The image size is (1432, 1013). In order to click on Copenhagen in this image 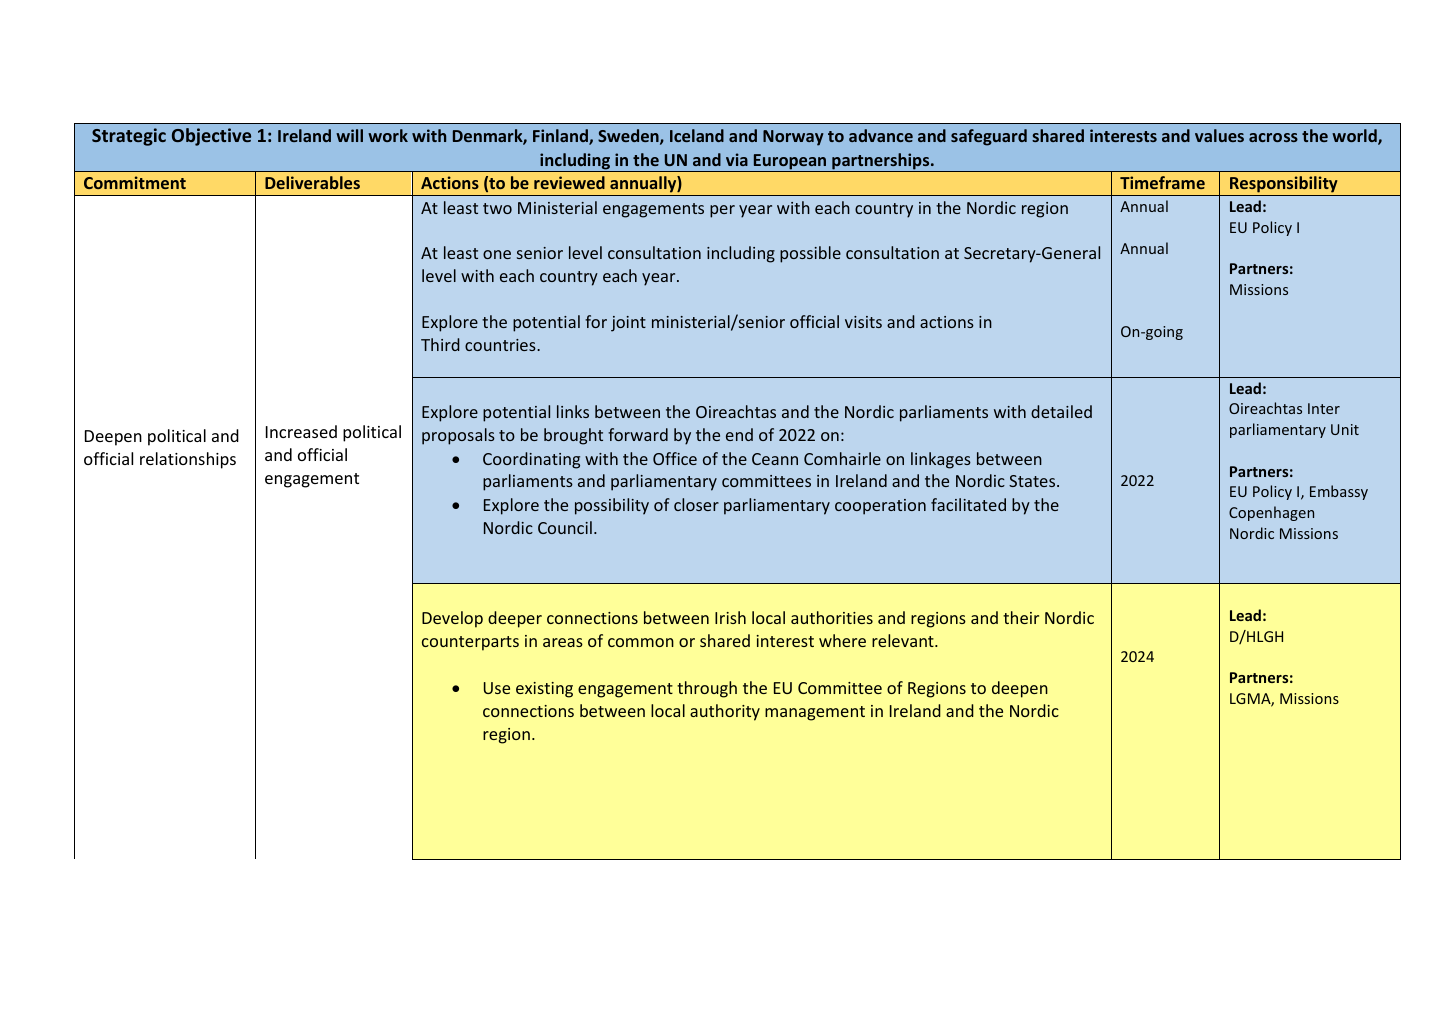, I will do `click(1271, 513)`.
